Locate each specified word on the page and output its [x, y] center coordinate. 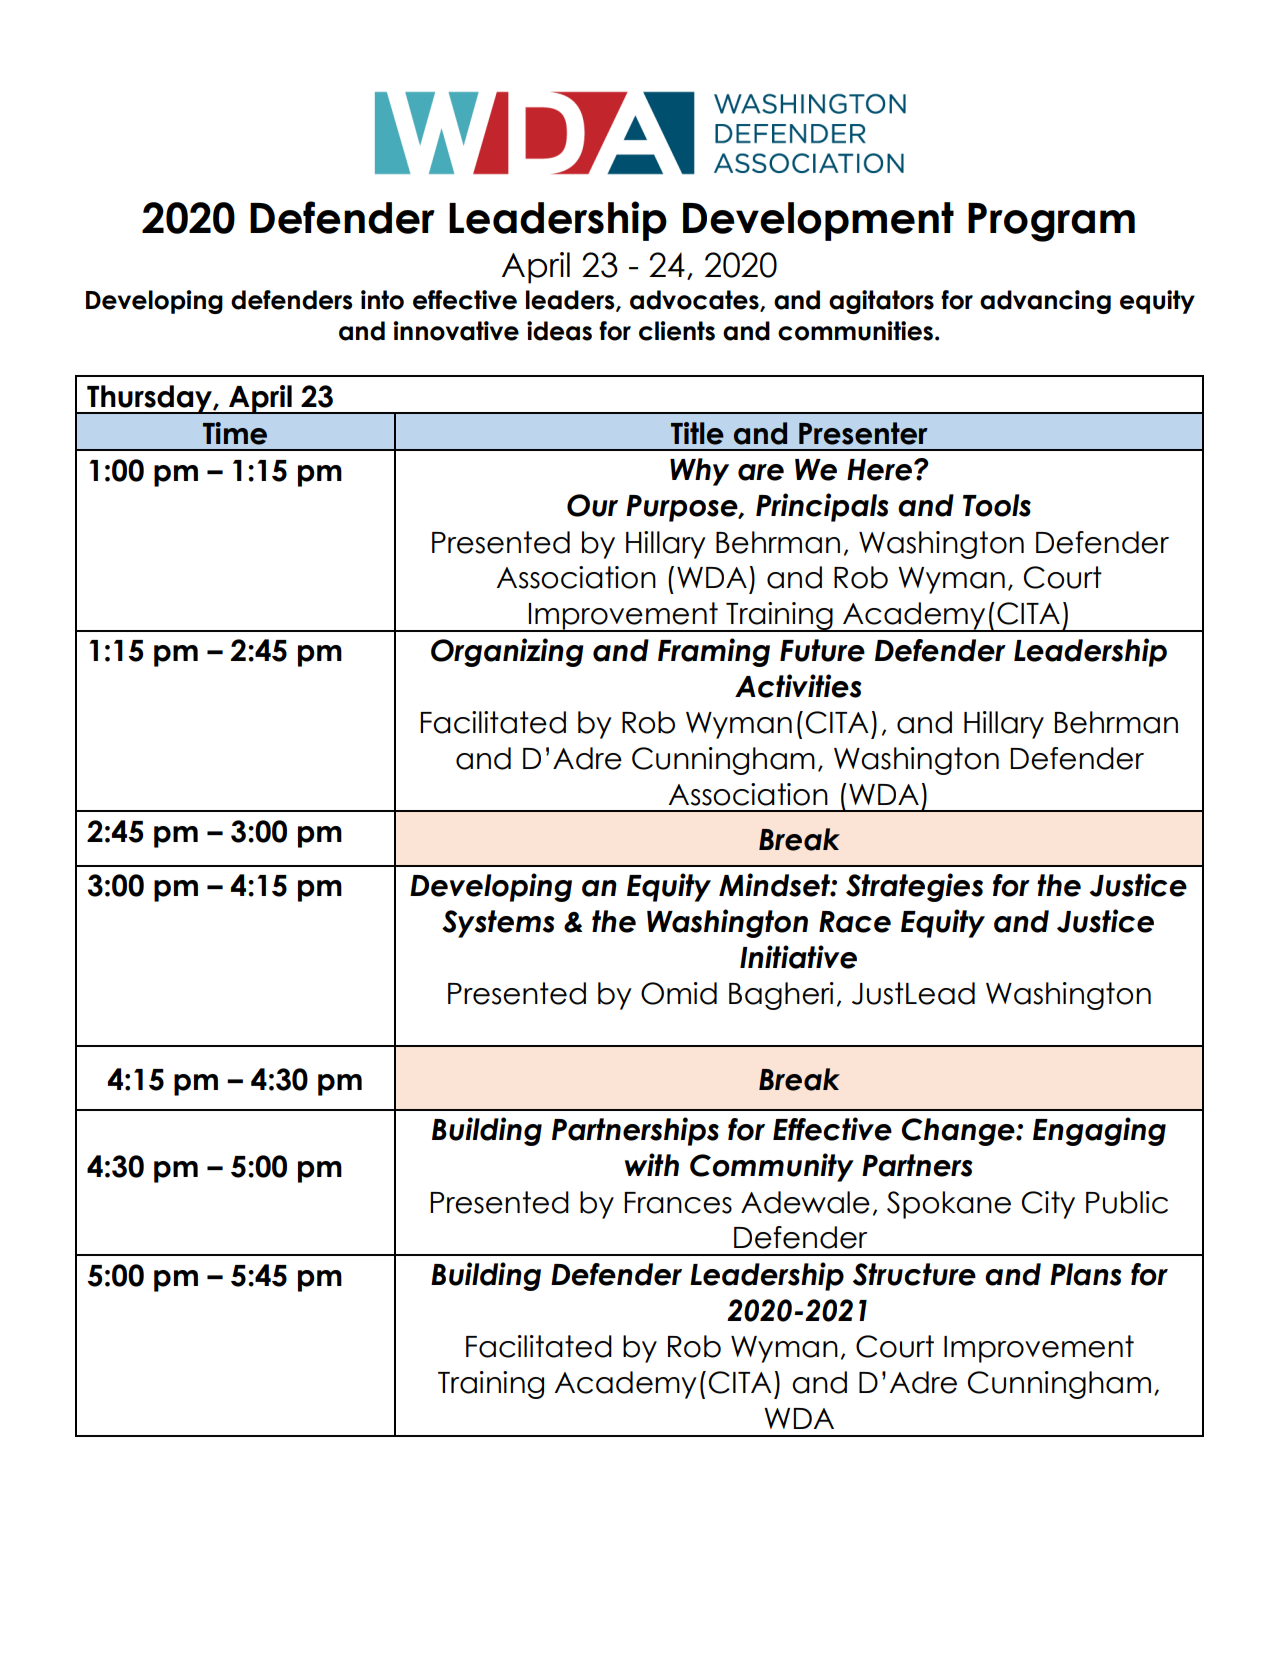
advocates [695, 301]
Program [1051, 222]
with [652, 1164]
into [382, 300]
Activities [798, 686]
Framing [714, 652]
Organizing [507, 652]
